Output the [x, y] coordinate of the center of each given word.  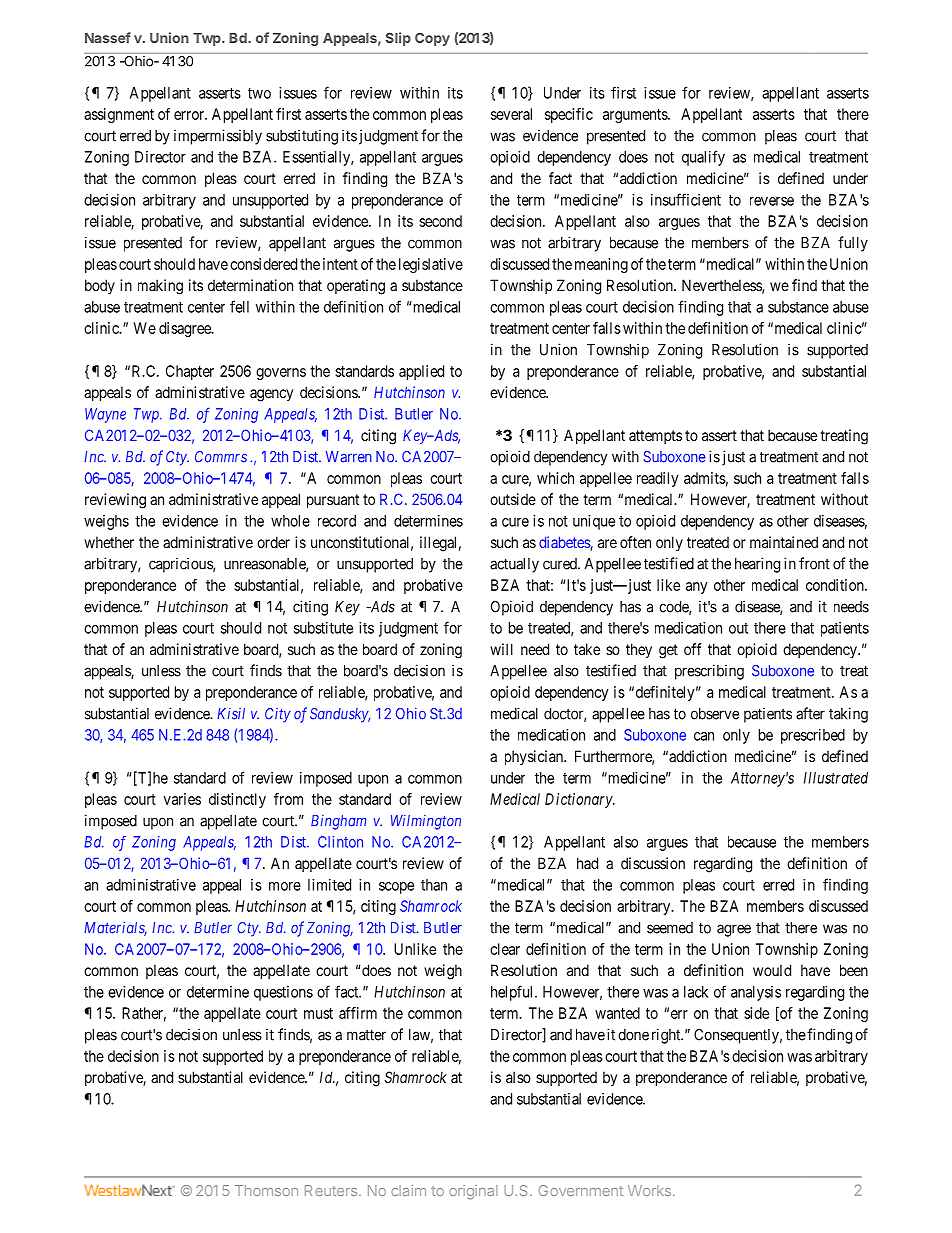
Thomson [266, 1190]
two [259, 93]
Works [649, 1190]
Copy [432, 39]
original [473, 1192]
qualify [703, 158]
